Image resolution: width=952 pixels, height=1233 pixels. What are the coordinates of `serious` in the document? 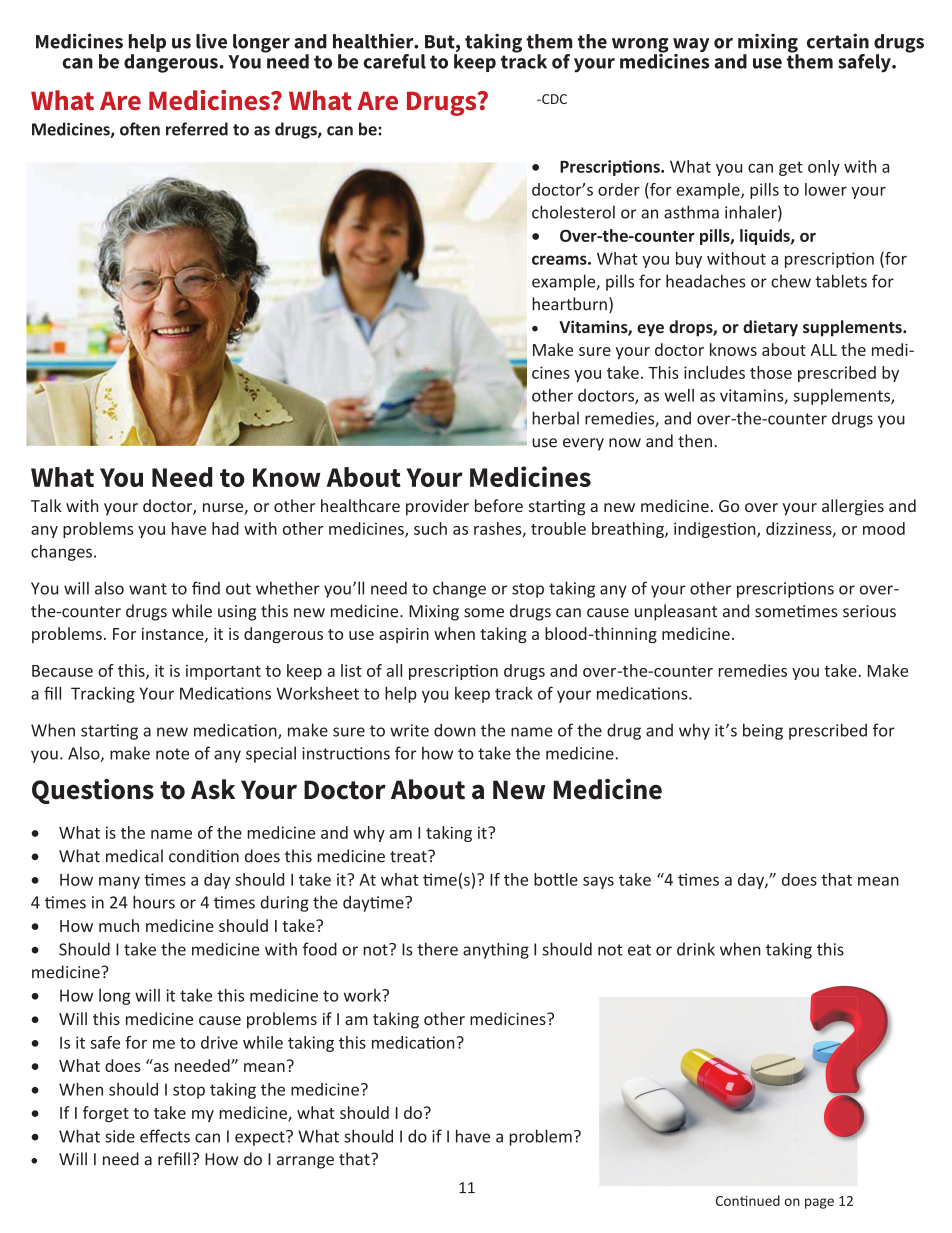 It's located at (869, 611).
